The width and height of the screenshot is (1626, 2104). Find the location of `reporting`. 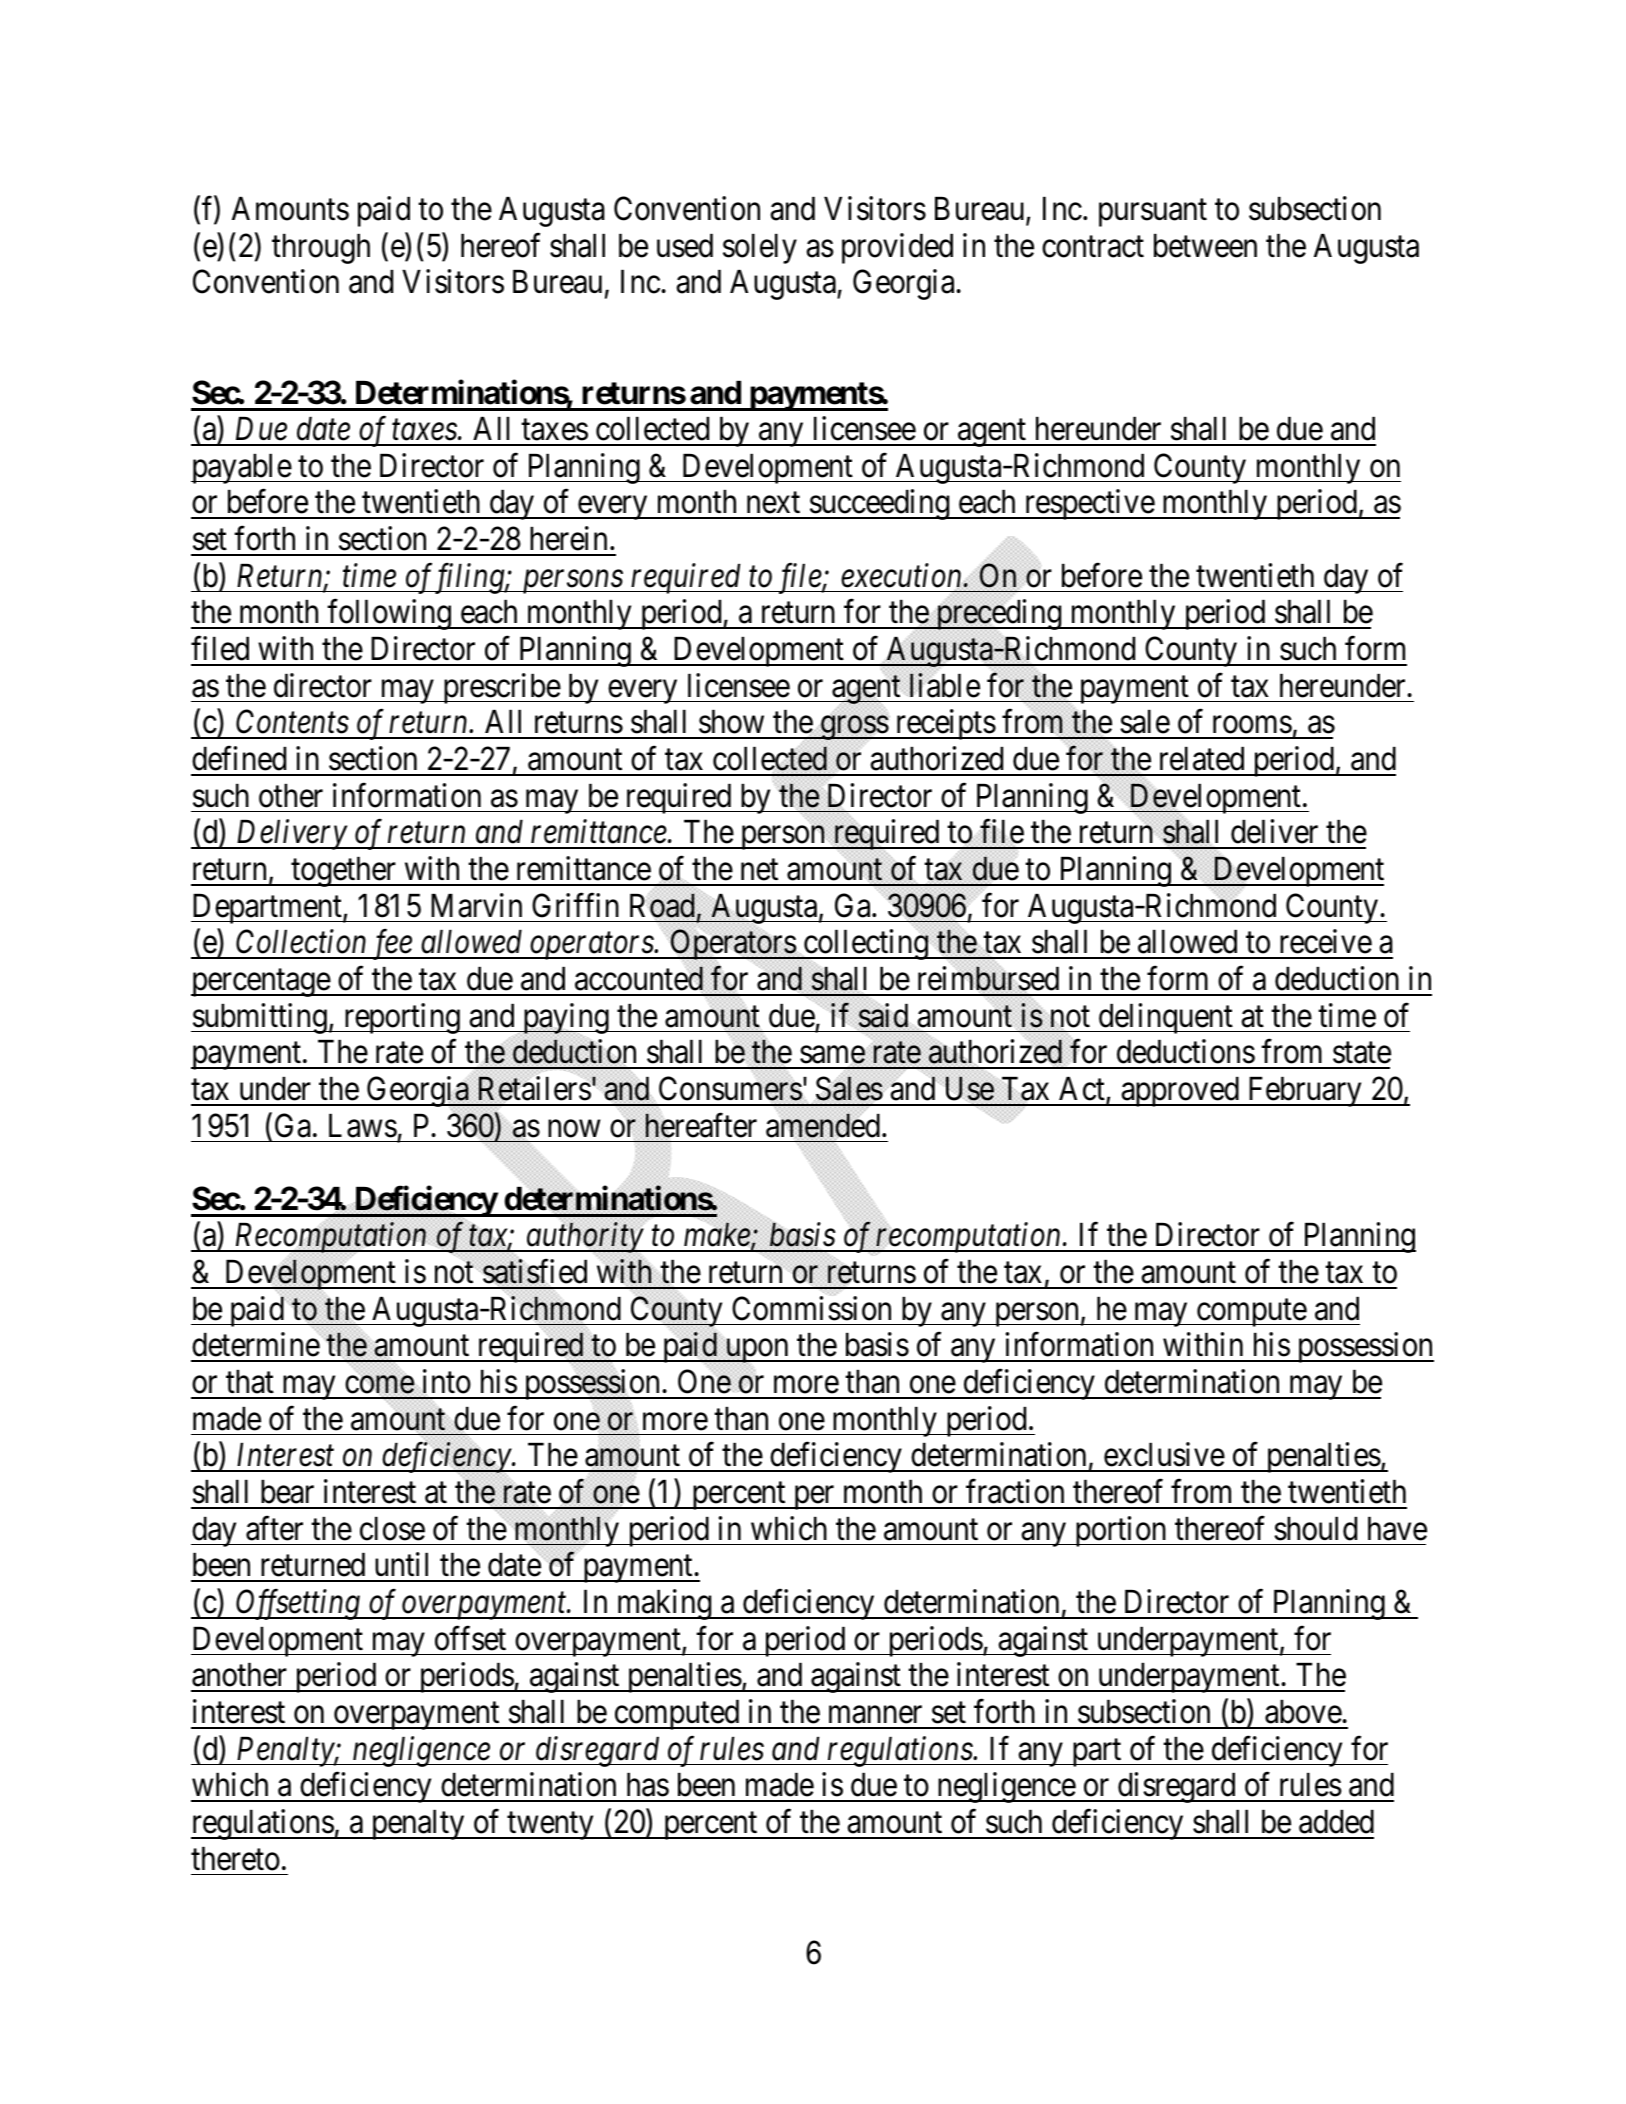

reporting is located at coordinates (401, 1018).
